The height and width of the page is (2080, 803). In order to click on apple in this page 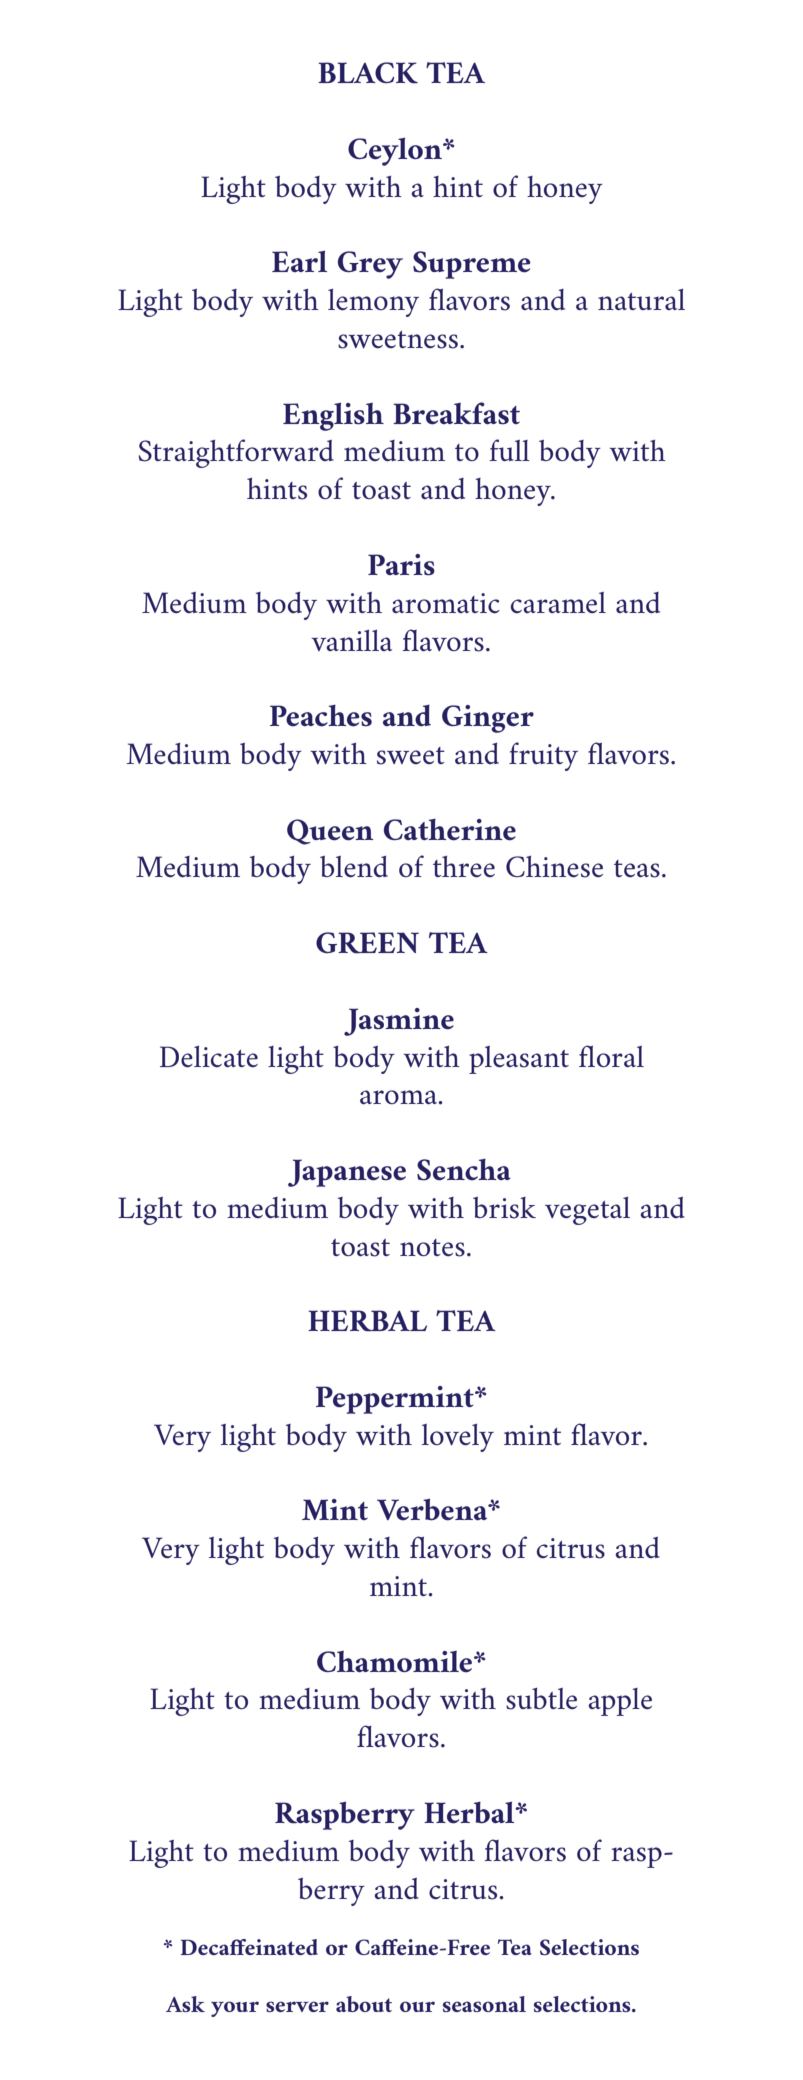, I will do `click(620, 1702)`.
